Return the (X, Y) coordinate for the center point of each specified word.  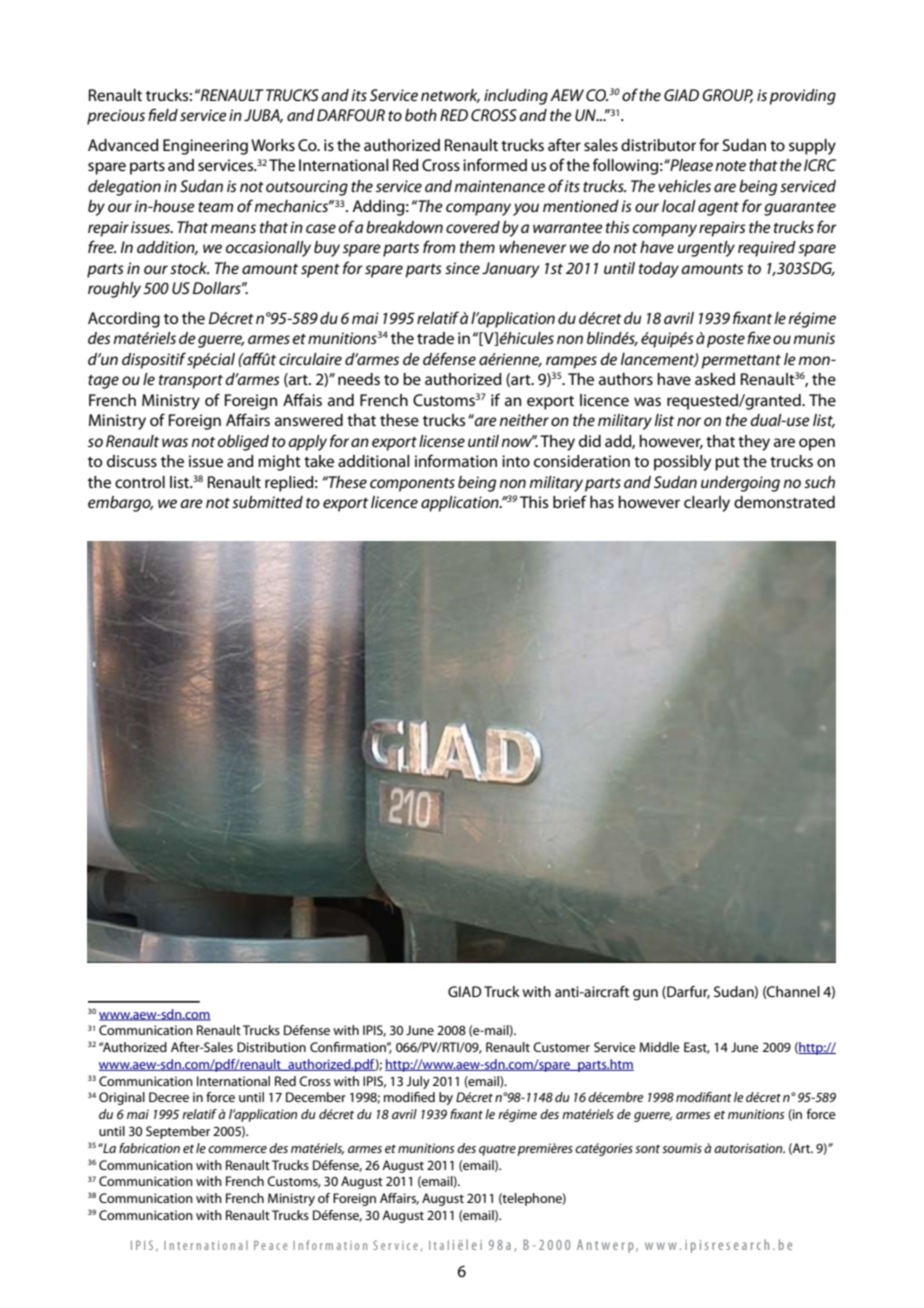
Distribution (271, 1047)
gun (645, 995)
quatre (497, 1150)
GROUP (727, 96)
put (727, 464)
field (163, 114)
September (178, 1132)
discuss (132, 461)
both (421, 115)
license (442, 441)
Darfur (687, 992)
